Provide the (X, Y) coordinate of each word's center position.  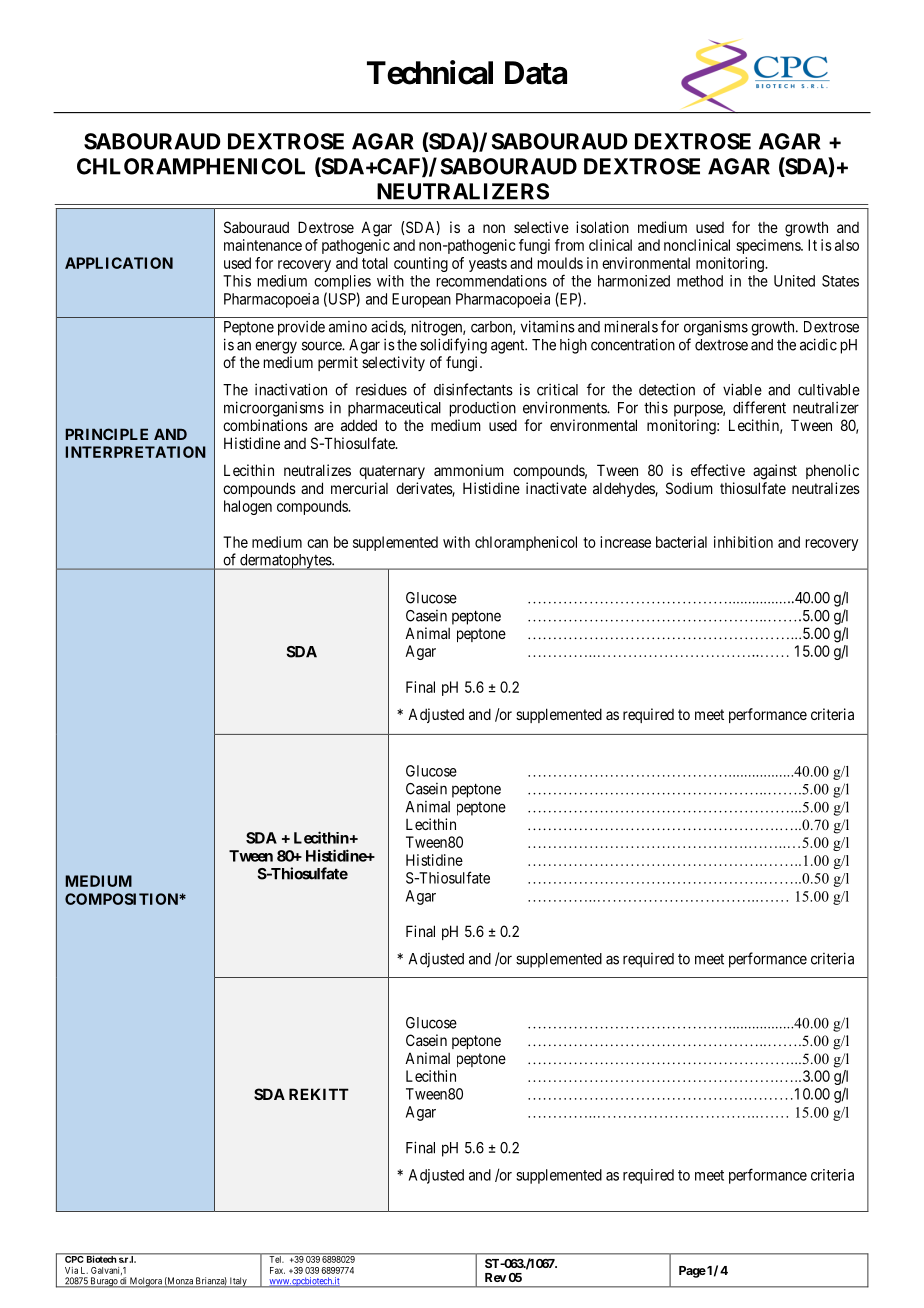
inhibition (743, 542)
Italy (238, 1282)
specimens (769, 246)
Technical (430, 72)
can (317, 543)
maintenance (263, 245)
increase (625, 542)
